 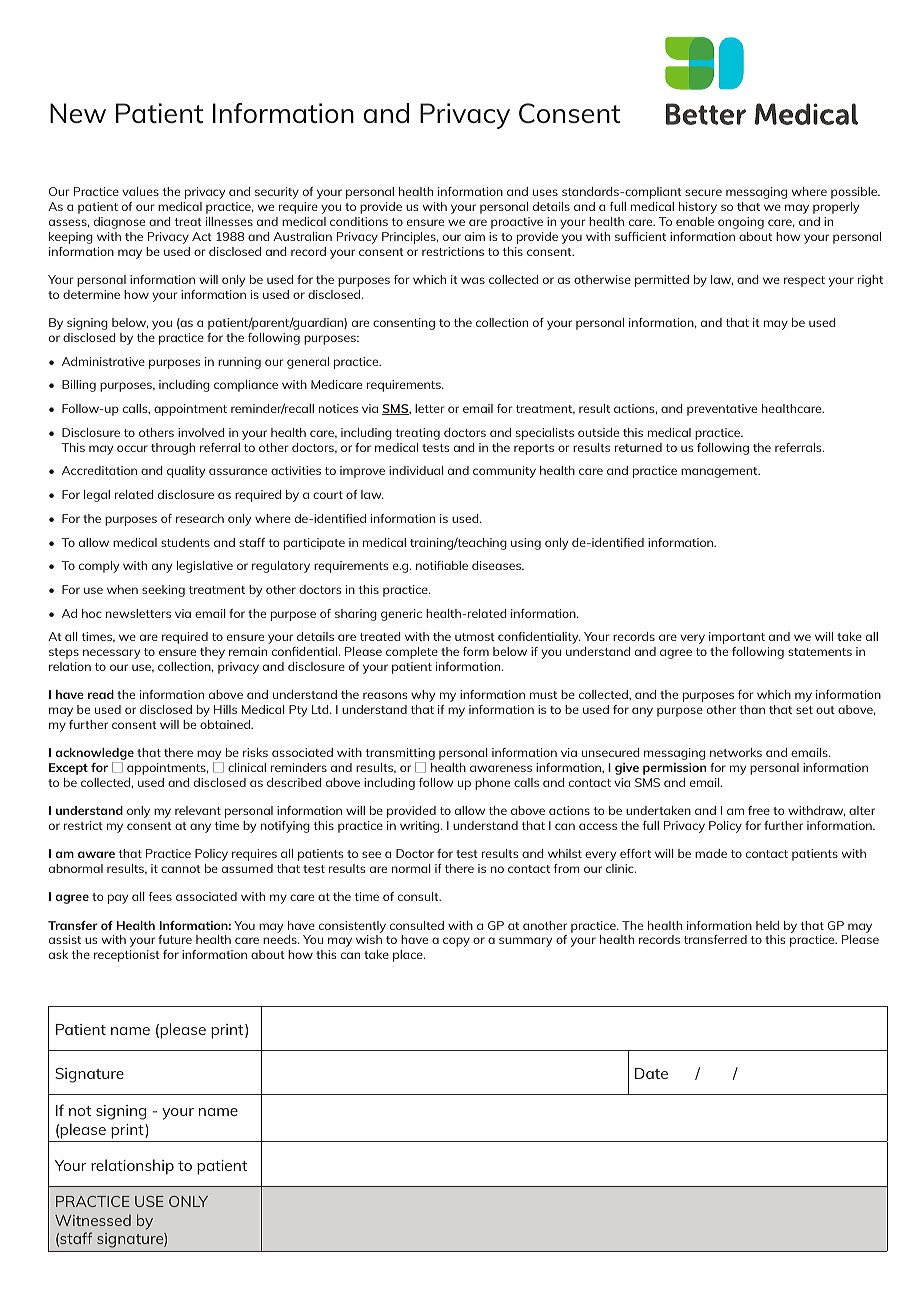 I want to click on Date, so click(x=651, y=1073).
